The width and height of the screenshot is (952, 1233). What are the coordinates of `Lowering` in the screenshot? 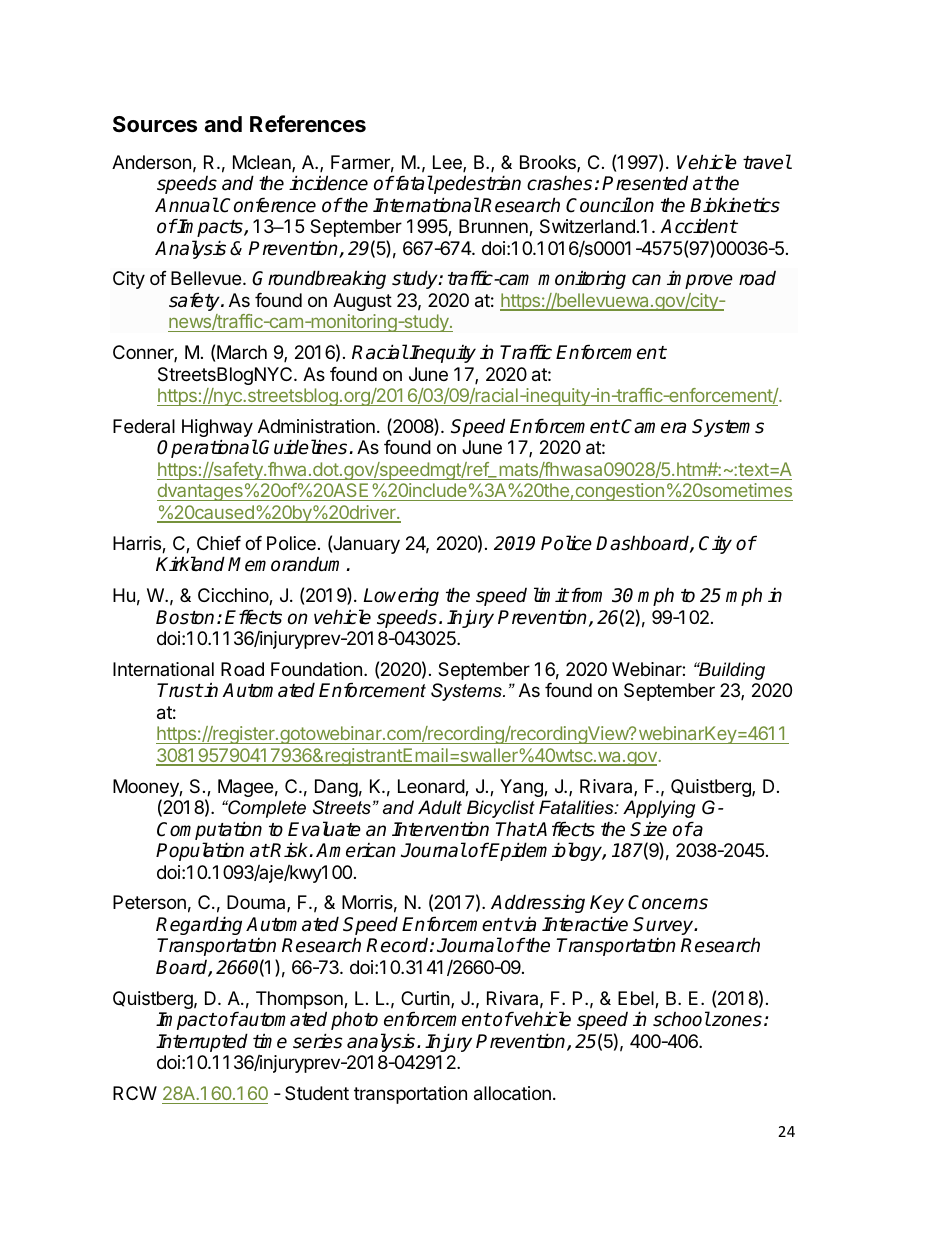 It's located at (401, 596).
